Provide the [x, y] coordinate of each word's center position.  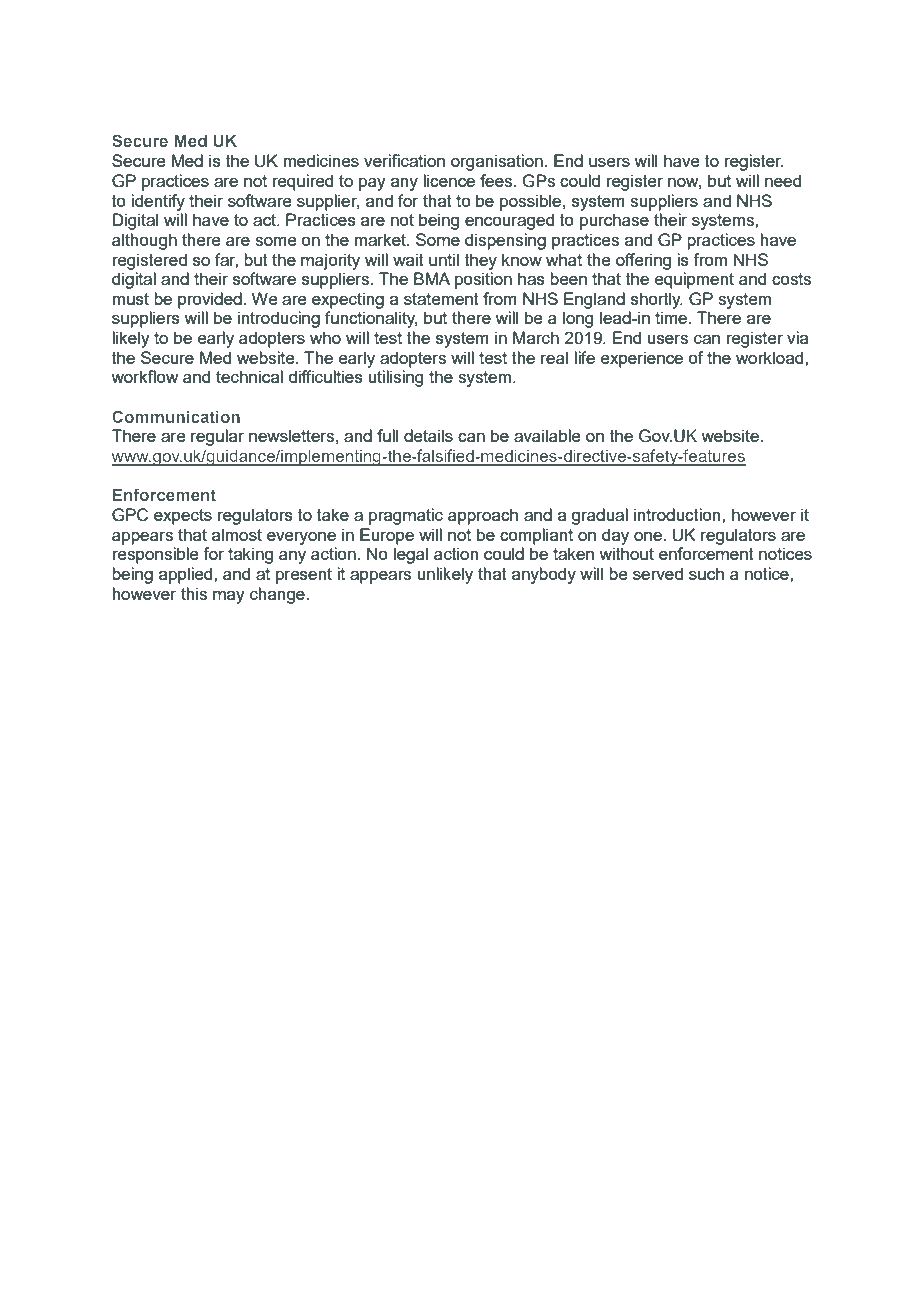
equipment [694, 280]
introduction [678, 514]
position [483, 280]
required [302, 182]
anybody [544, 575]
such [706, 573]
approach [483, 516]
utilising [395, 378]
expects [183, 517]
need [783, 180]
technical [249, 376]
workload [771, 357]
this [194, 593]
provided [210, 300]
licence [449, 180]
